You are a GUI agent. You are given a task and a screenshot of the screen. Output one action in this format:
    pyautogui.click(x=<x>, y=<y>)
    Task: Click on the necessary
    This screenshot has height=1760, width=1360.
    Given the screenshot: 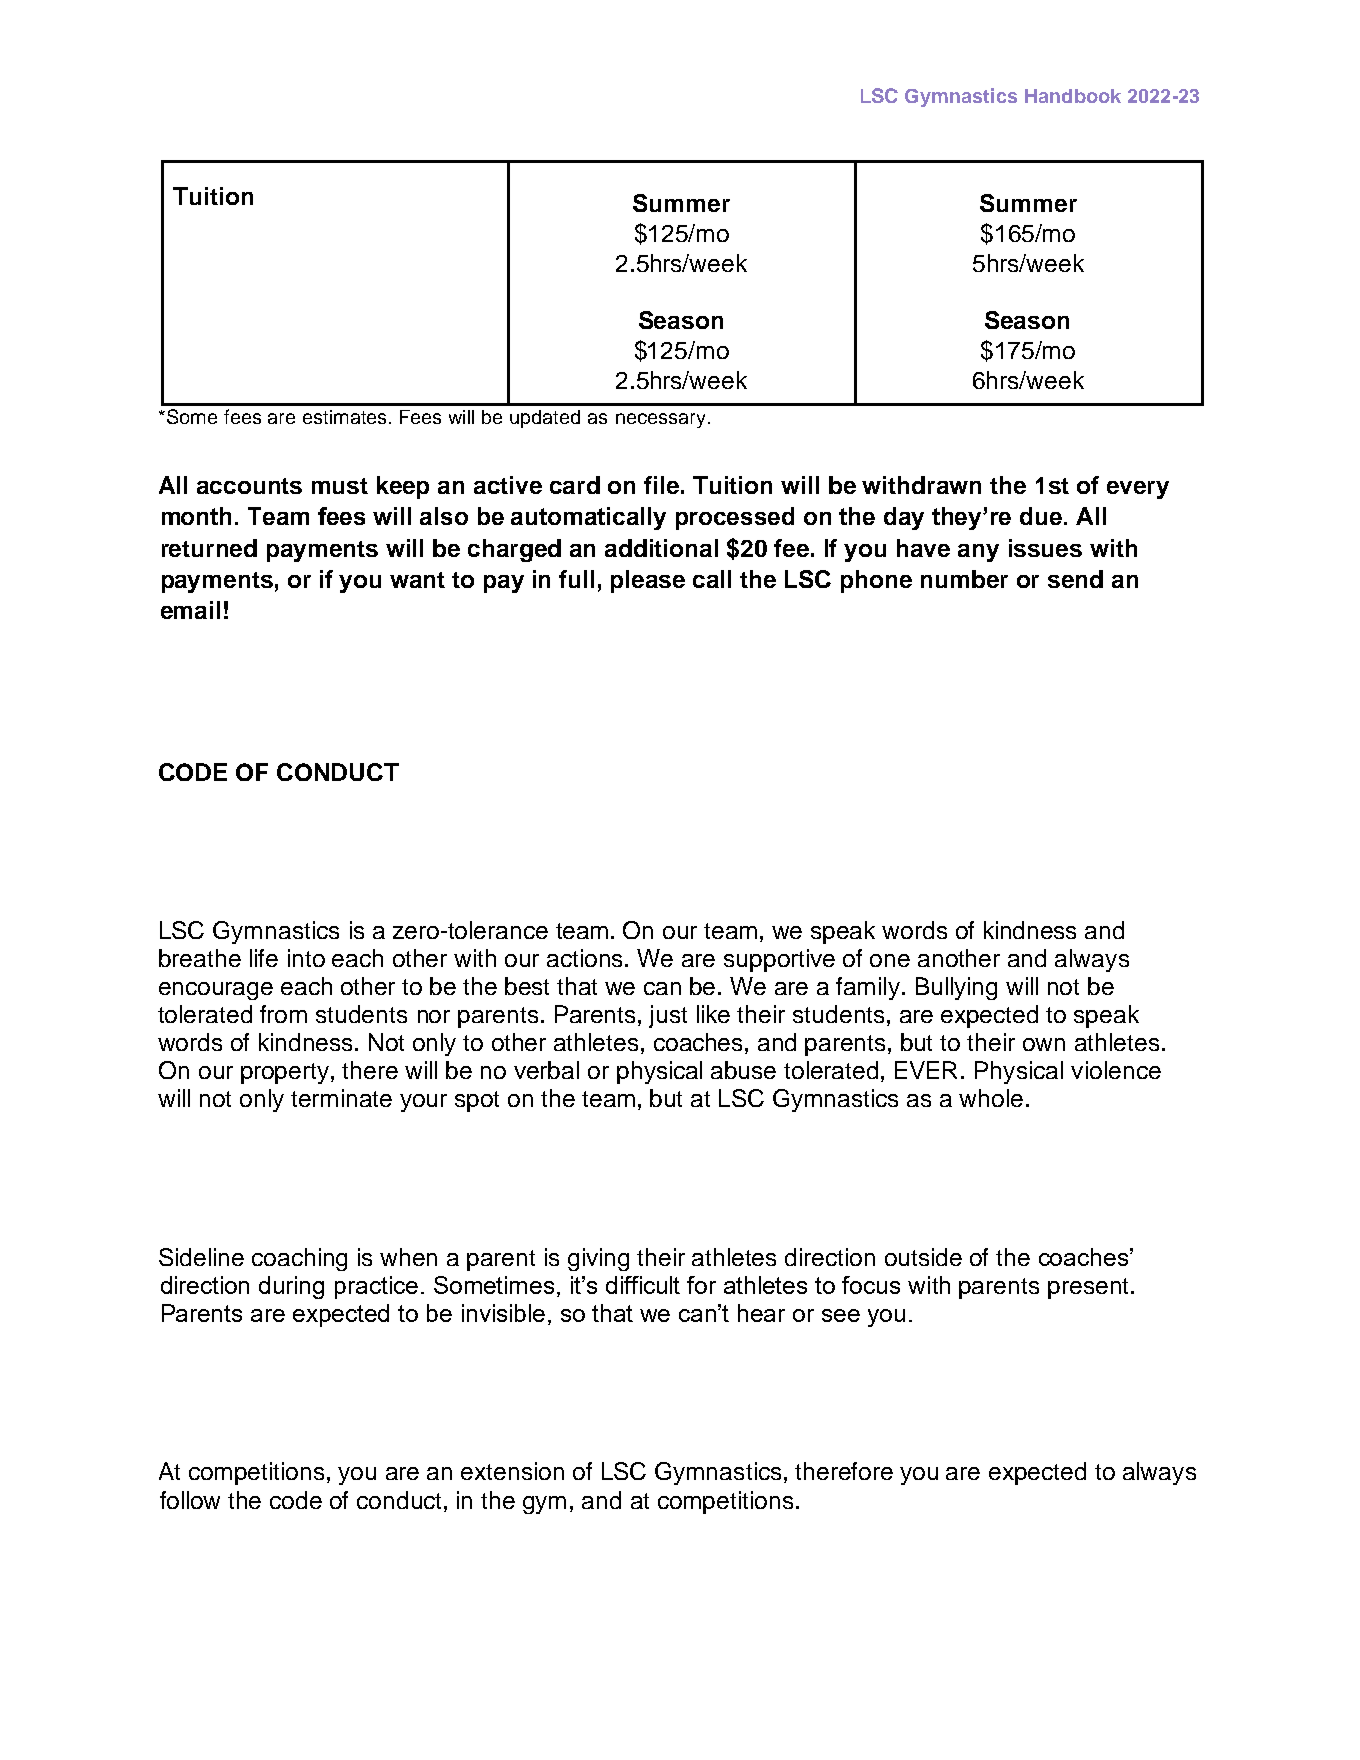 What is the action you would take?
    pyautogui.click(x=660, y=420)
